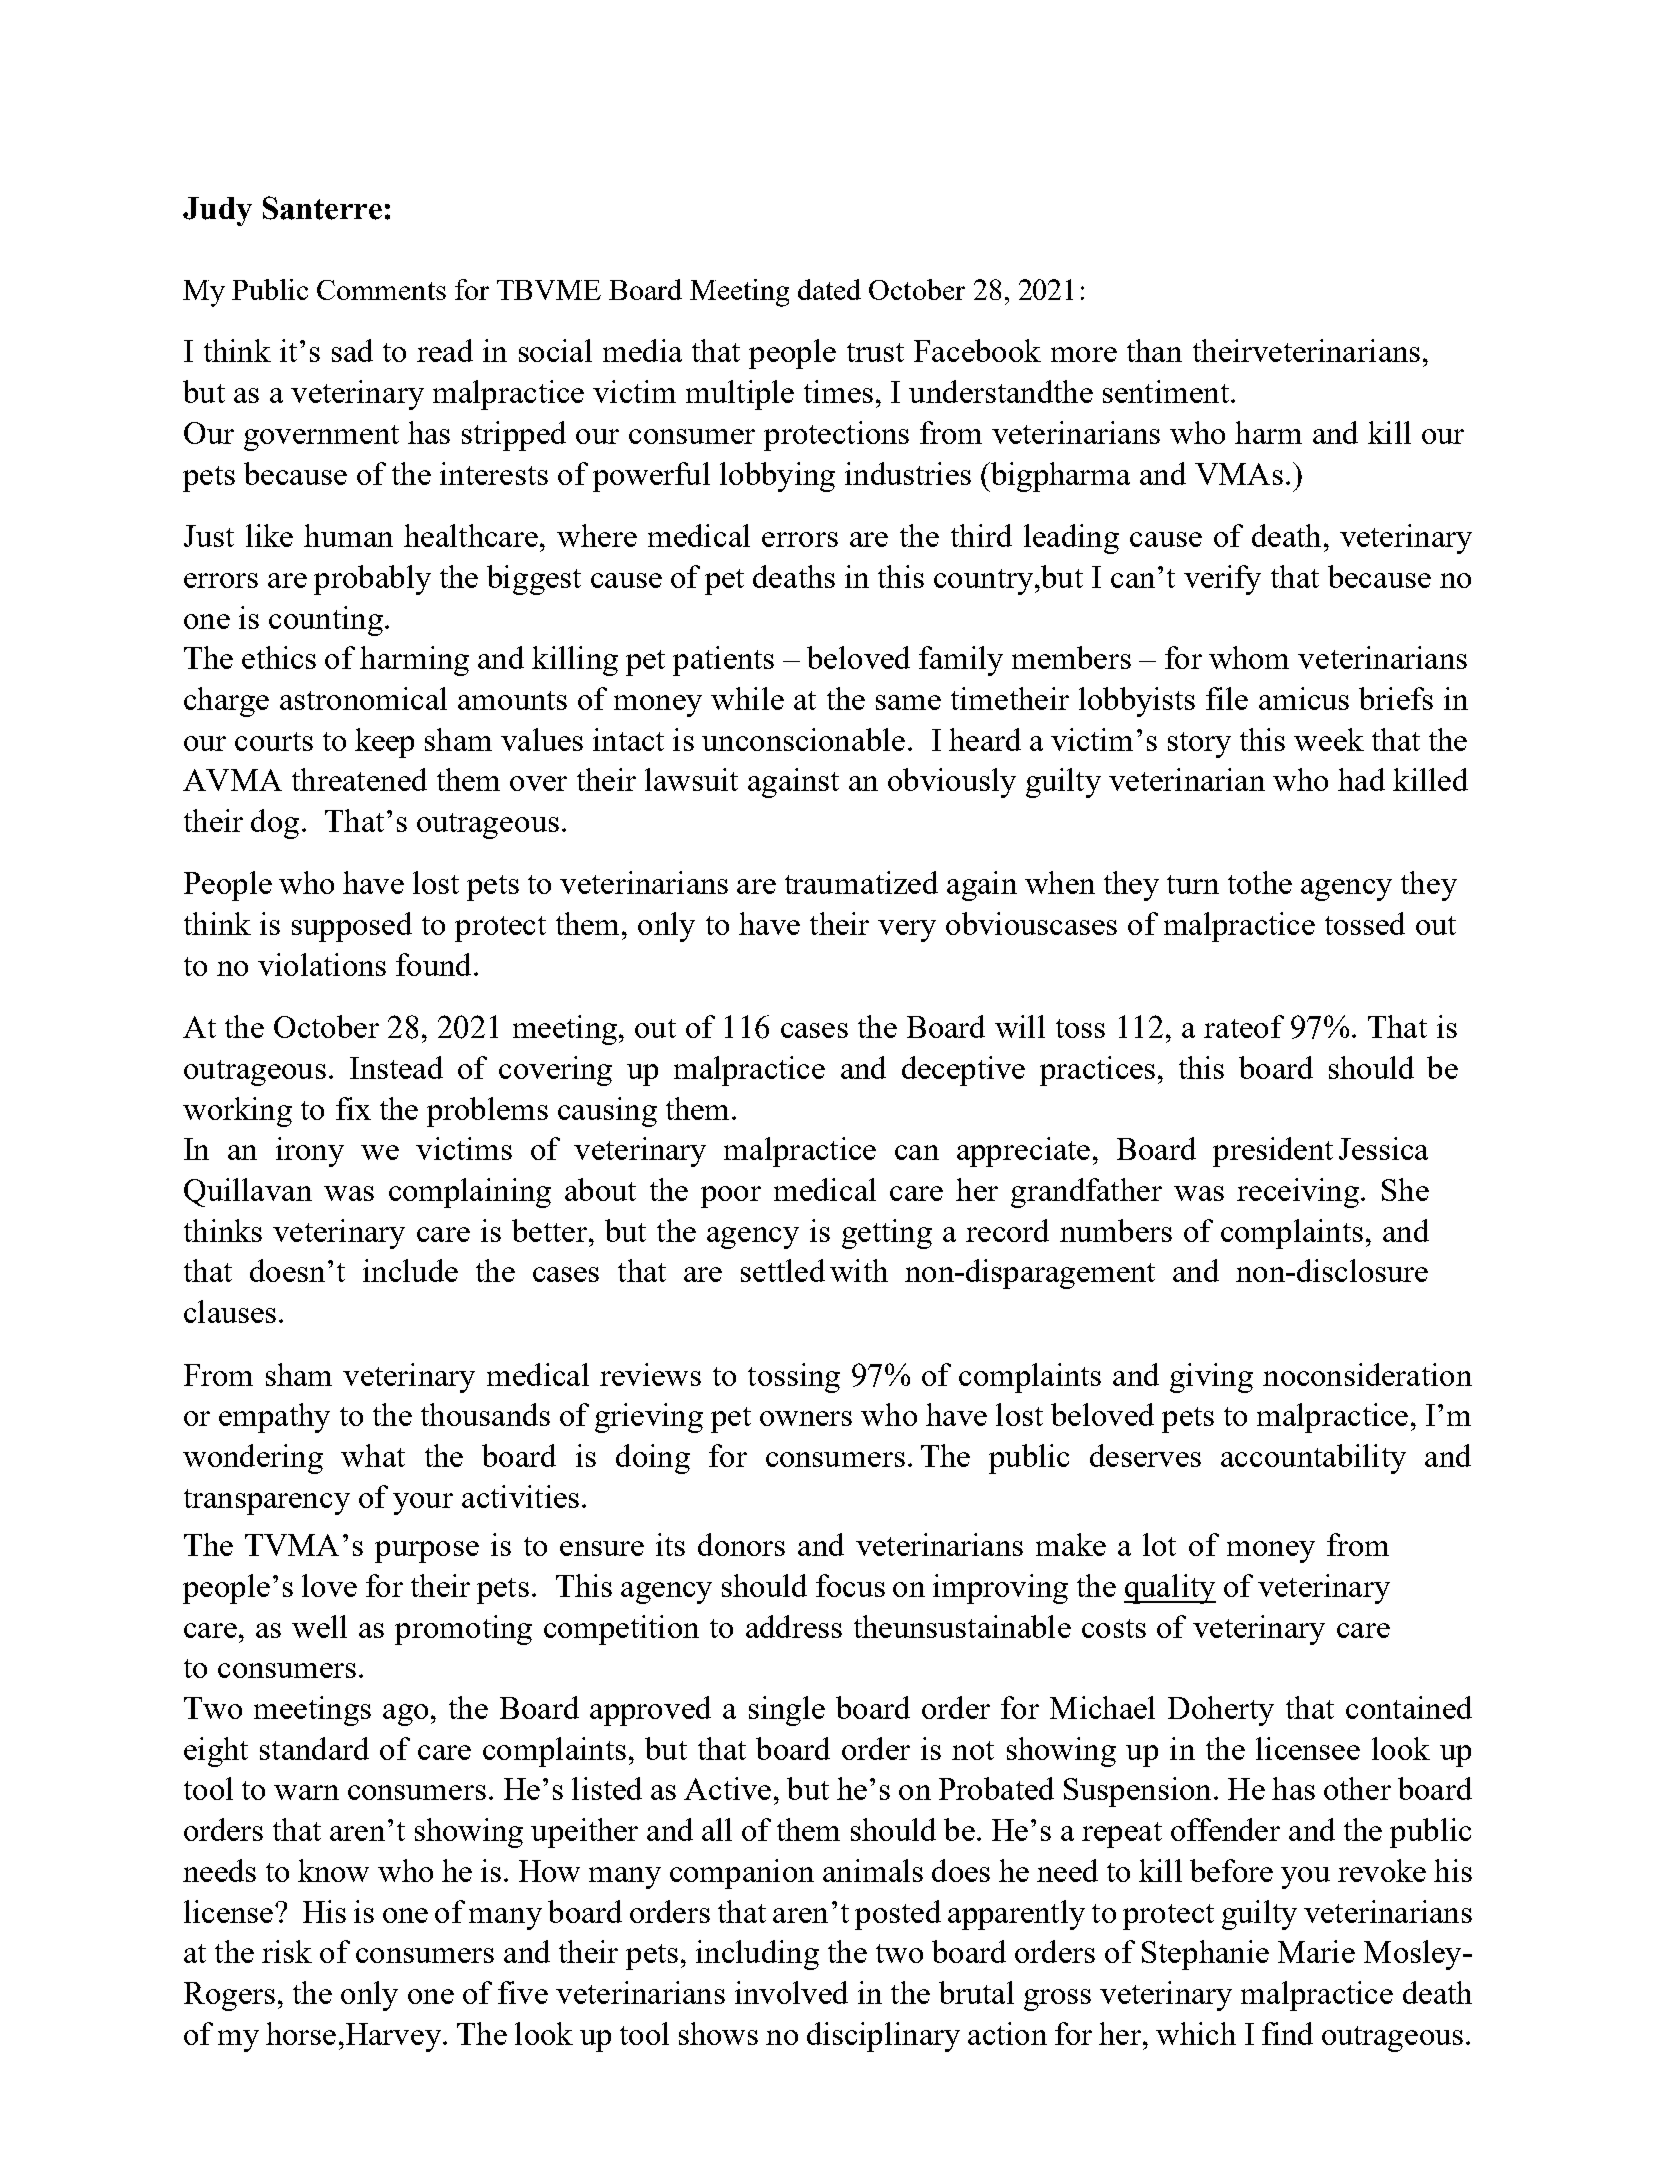 The image size is (1672, 2164). Describe the element at coordinates (373, 1455) in the screenshot. I see `what` at that location.
